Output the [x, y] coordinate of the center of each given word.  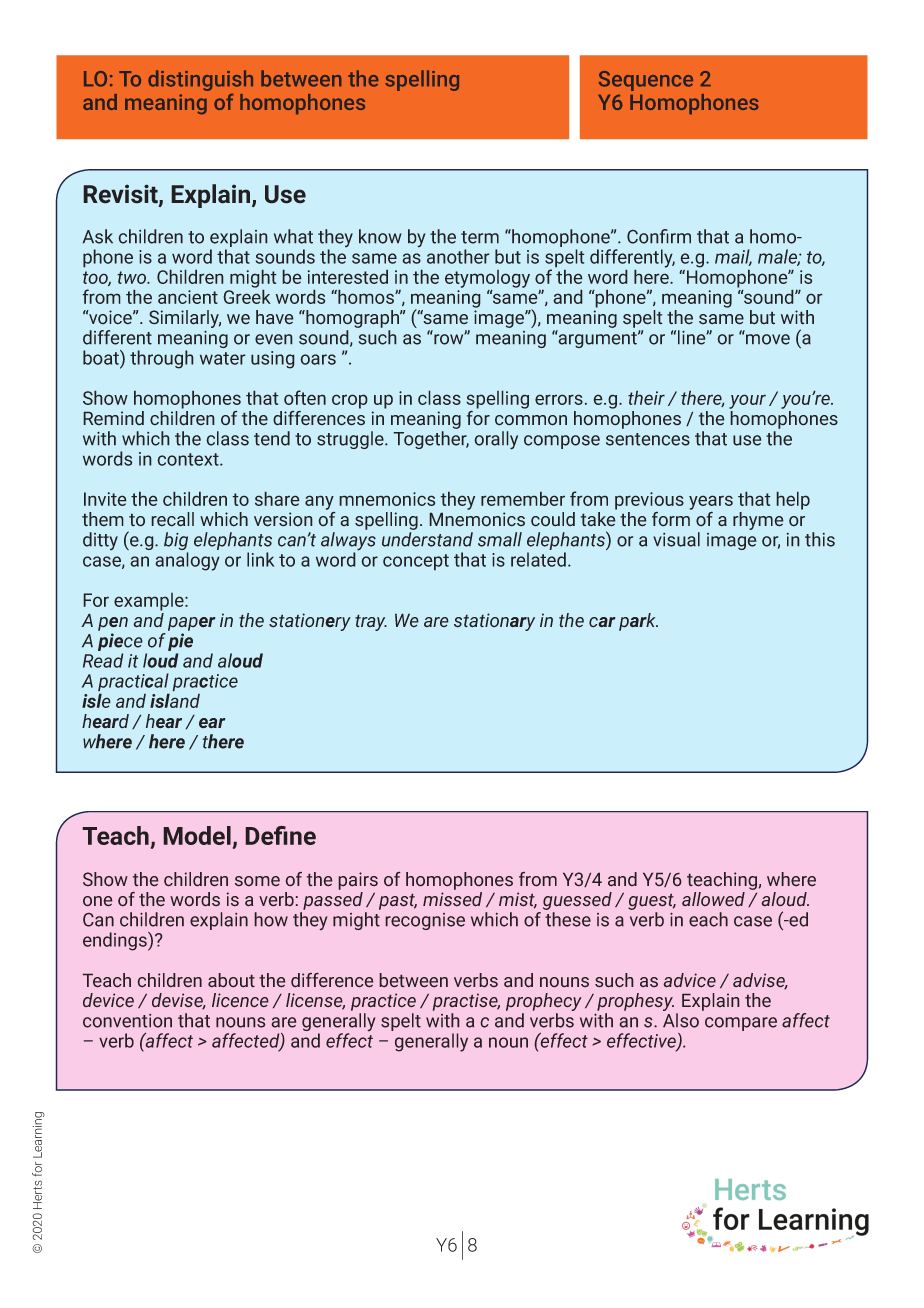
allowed [713, 899]
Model [197, 835]
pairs [358, 881]
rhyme [758, 521]
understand [427, 539]
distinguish [200, 80]
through [162, 359]
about [231, 980]
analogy [187, 561]
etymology [487, 280]
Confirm [659, 236]
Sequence [646, 81]
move [768, 339]
